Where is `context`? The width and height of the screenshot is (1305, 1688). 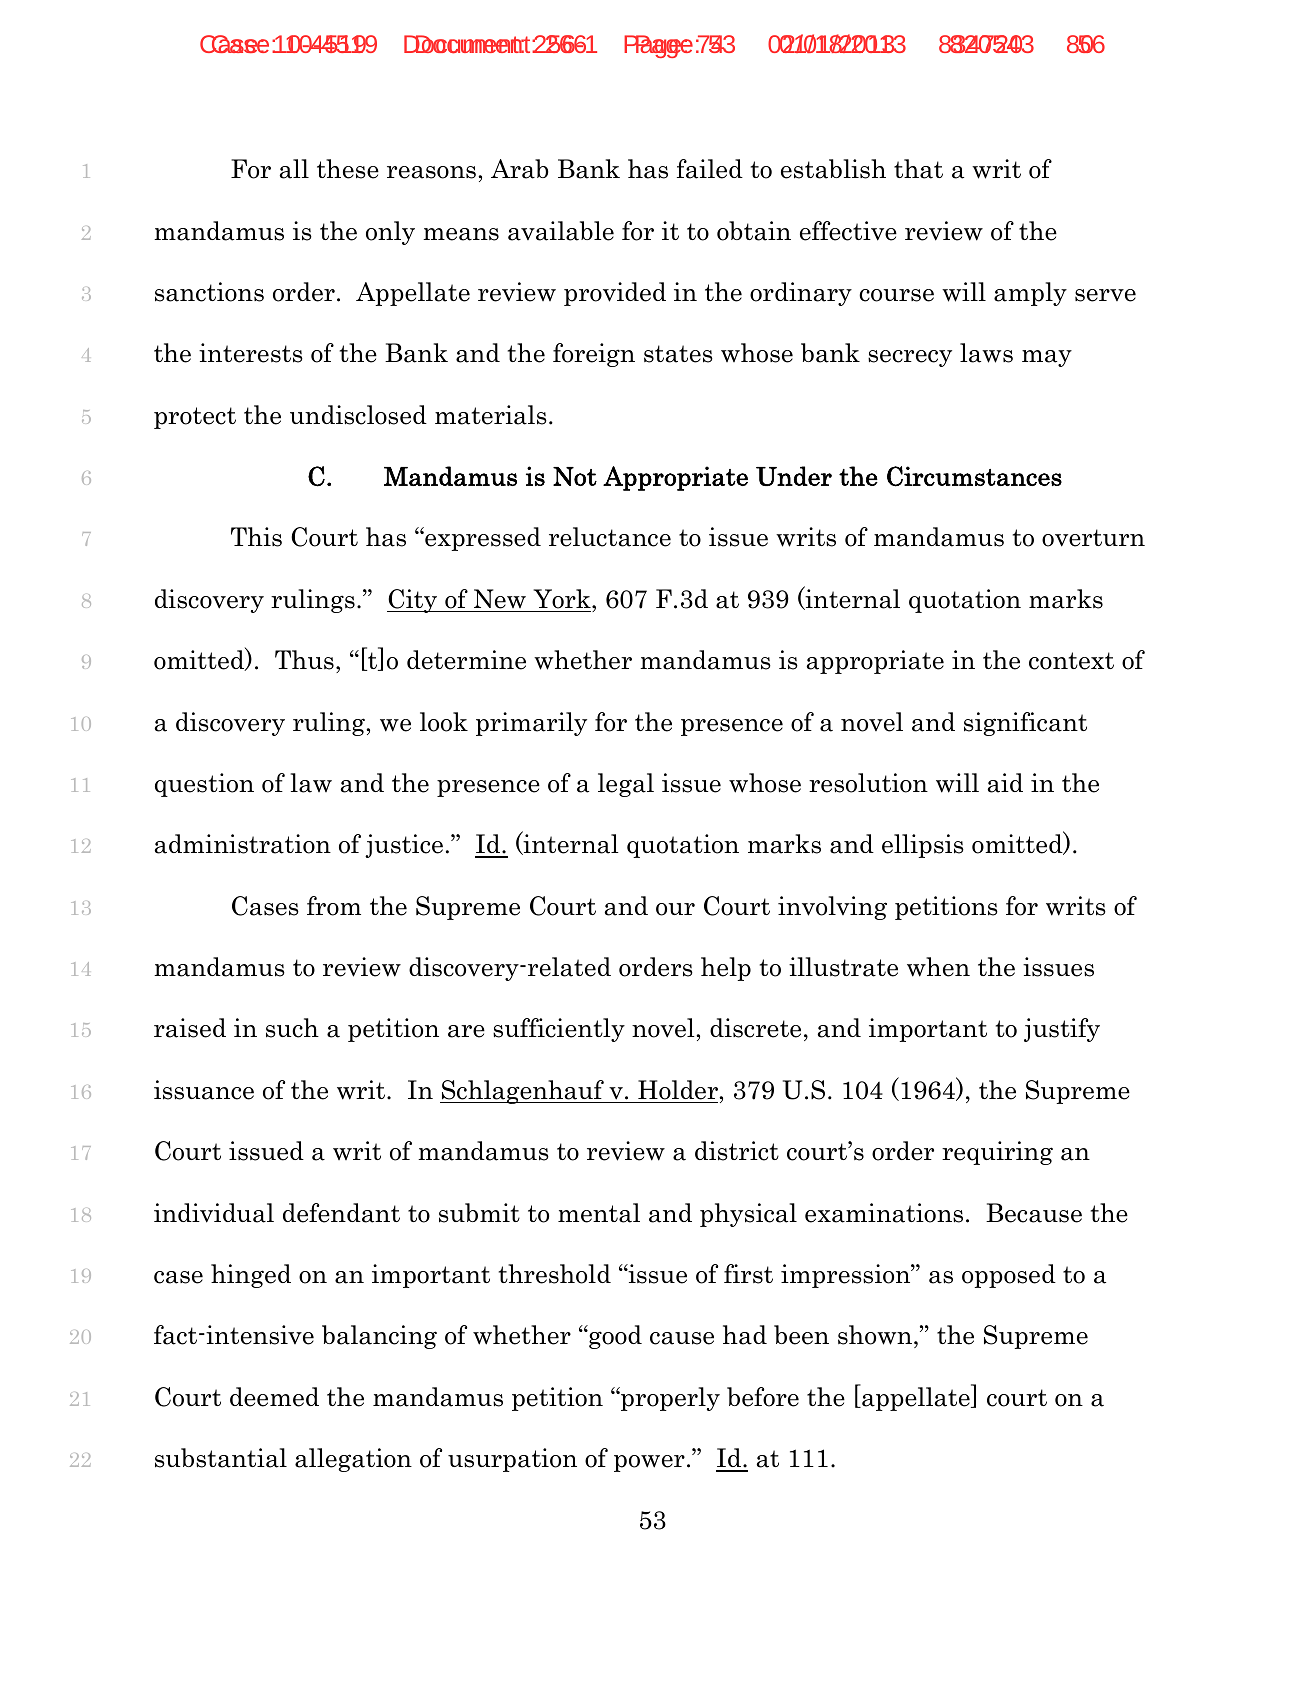
context is located at coordinates (1071, 661).
